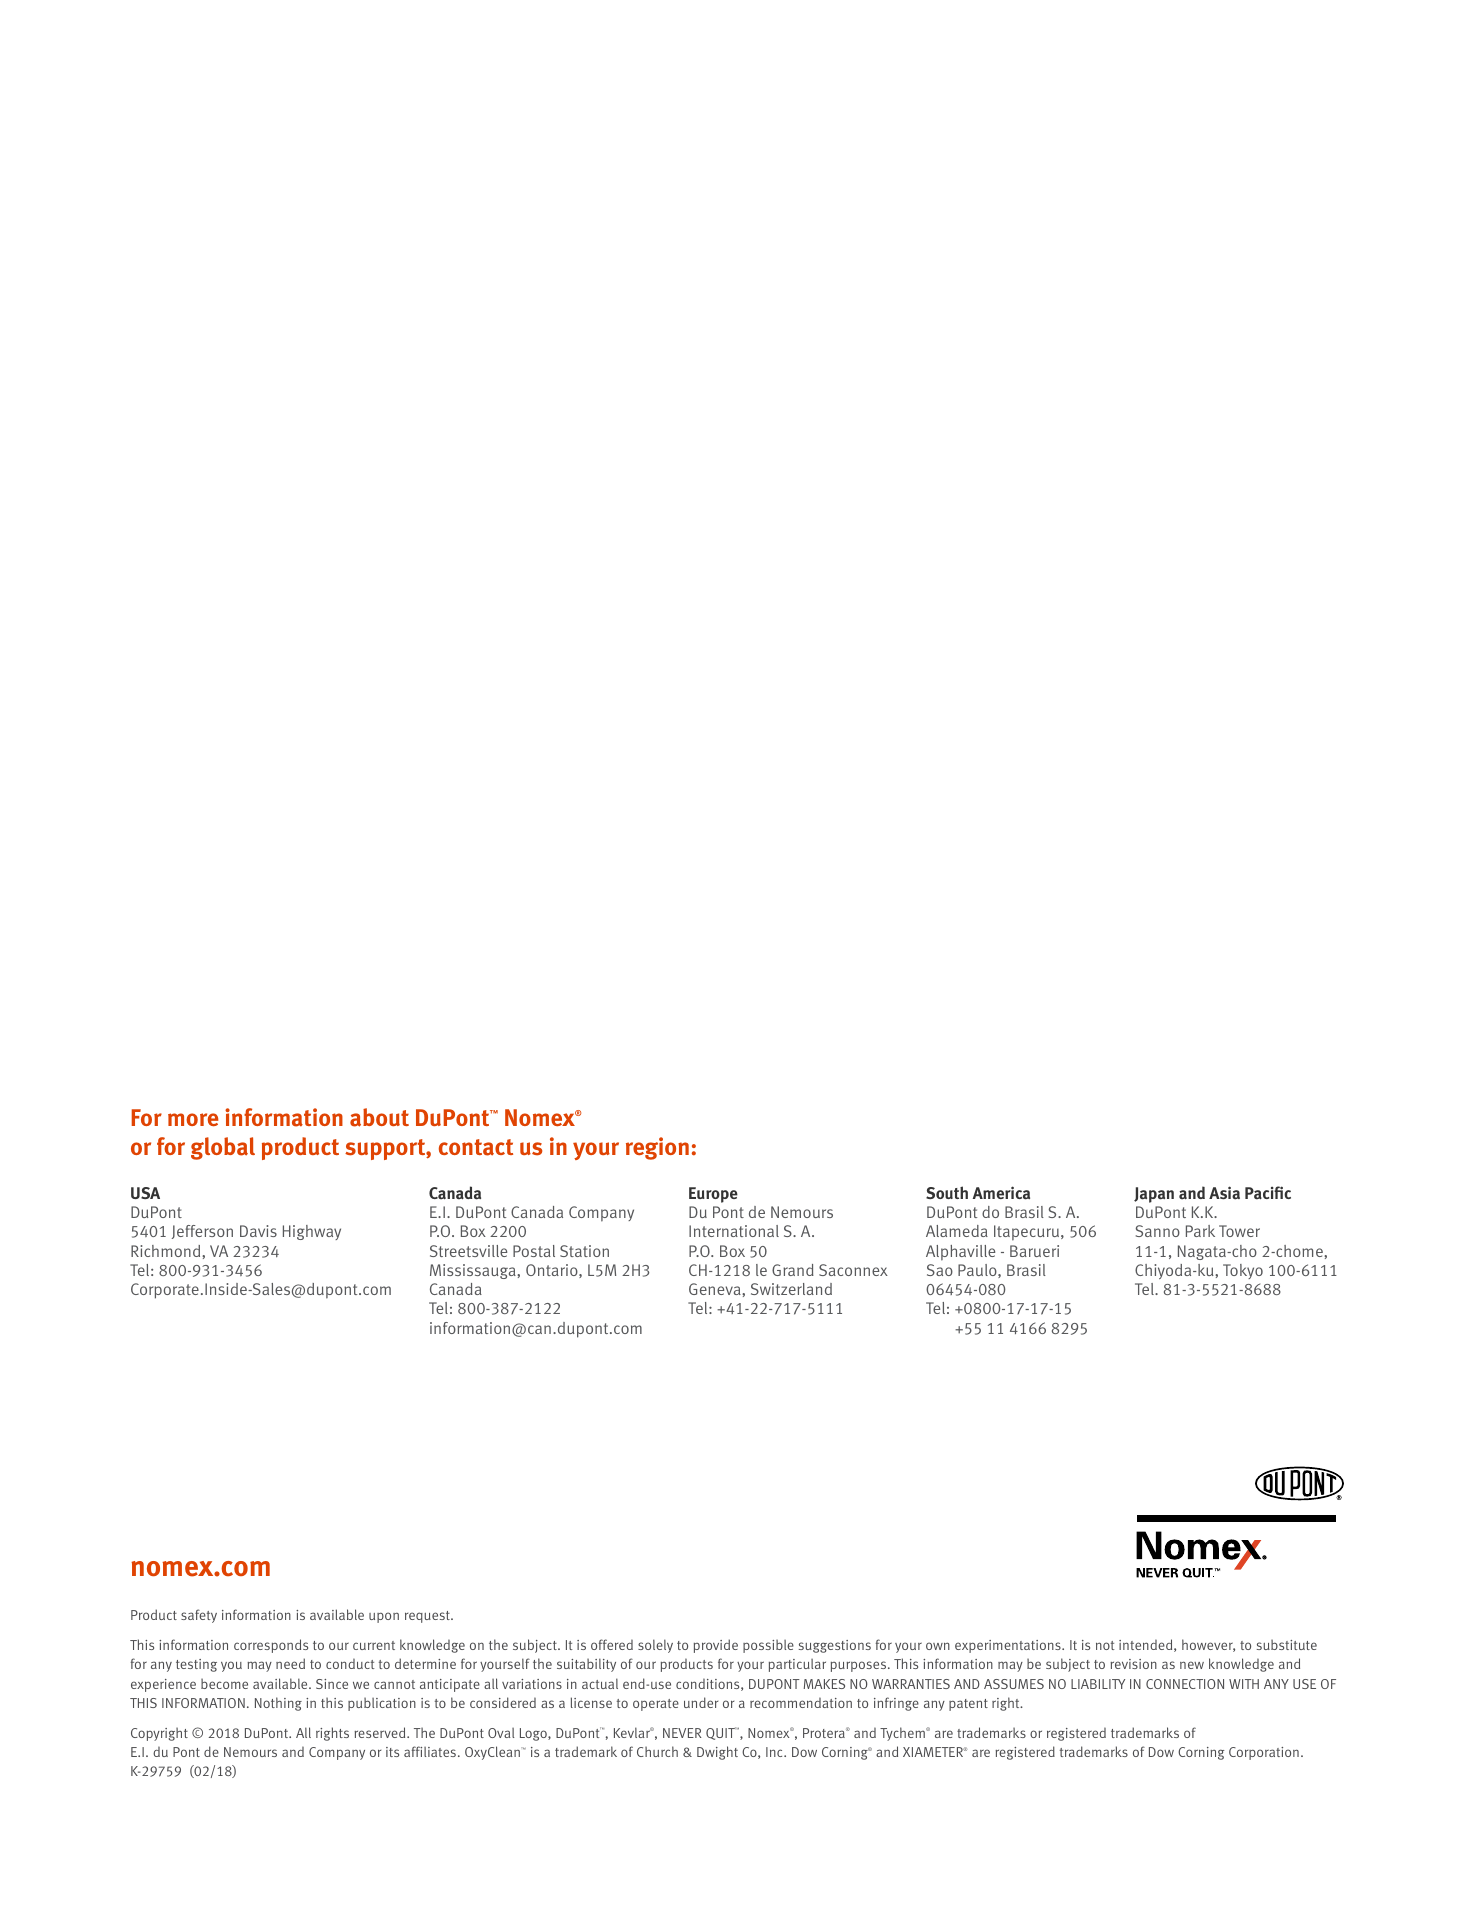  I want to click on reserved, so click(381, 1732).
